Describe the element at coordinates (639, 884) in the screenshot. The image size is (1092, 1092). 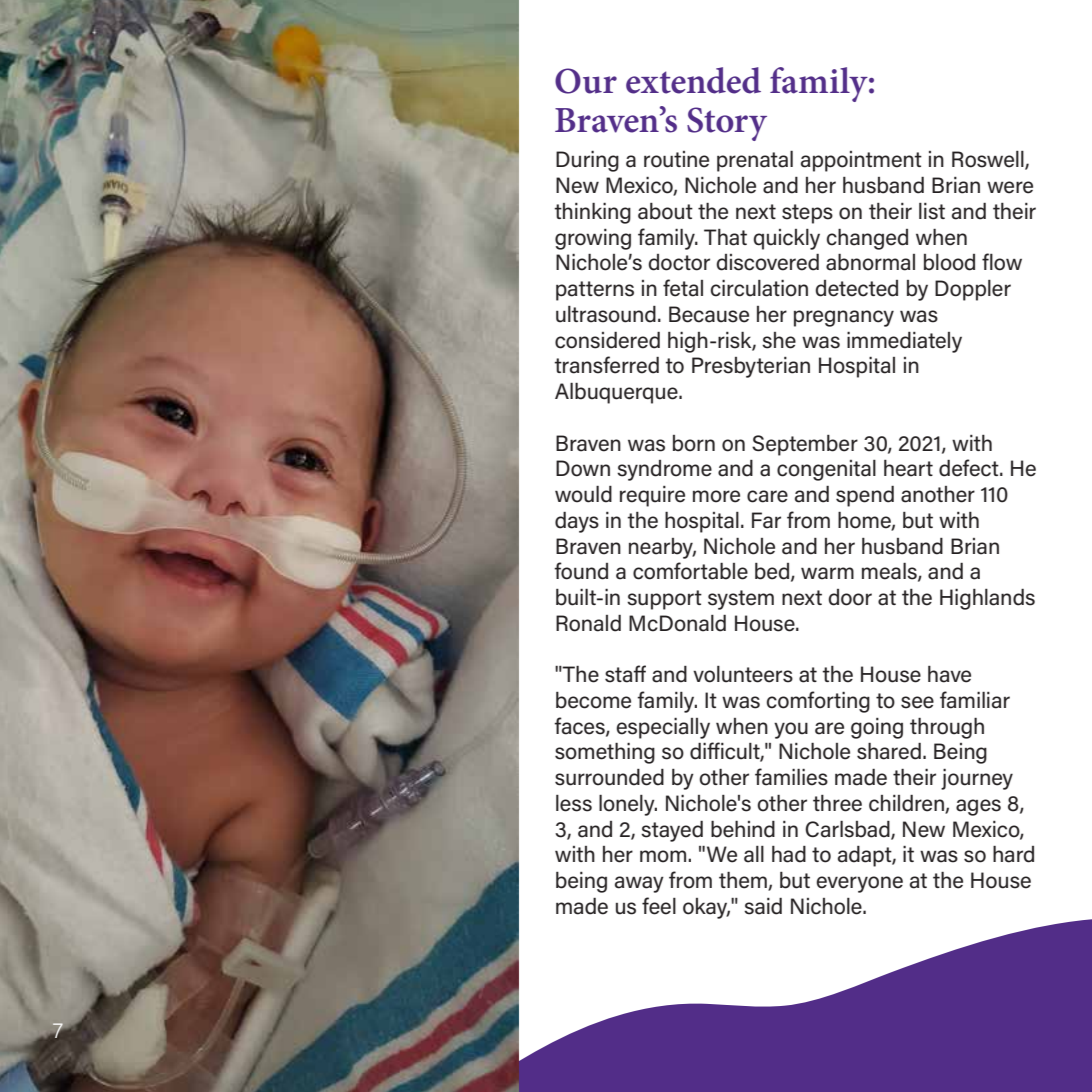
I see `away` at that location.
